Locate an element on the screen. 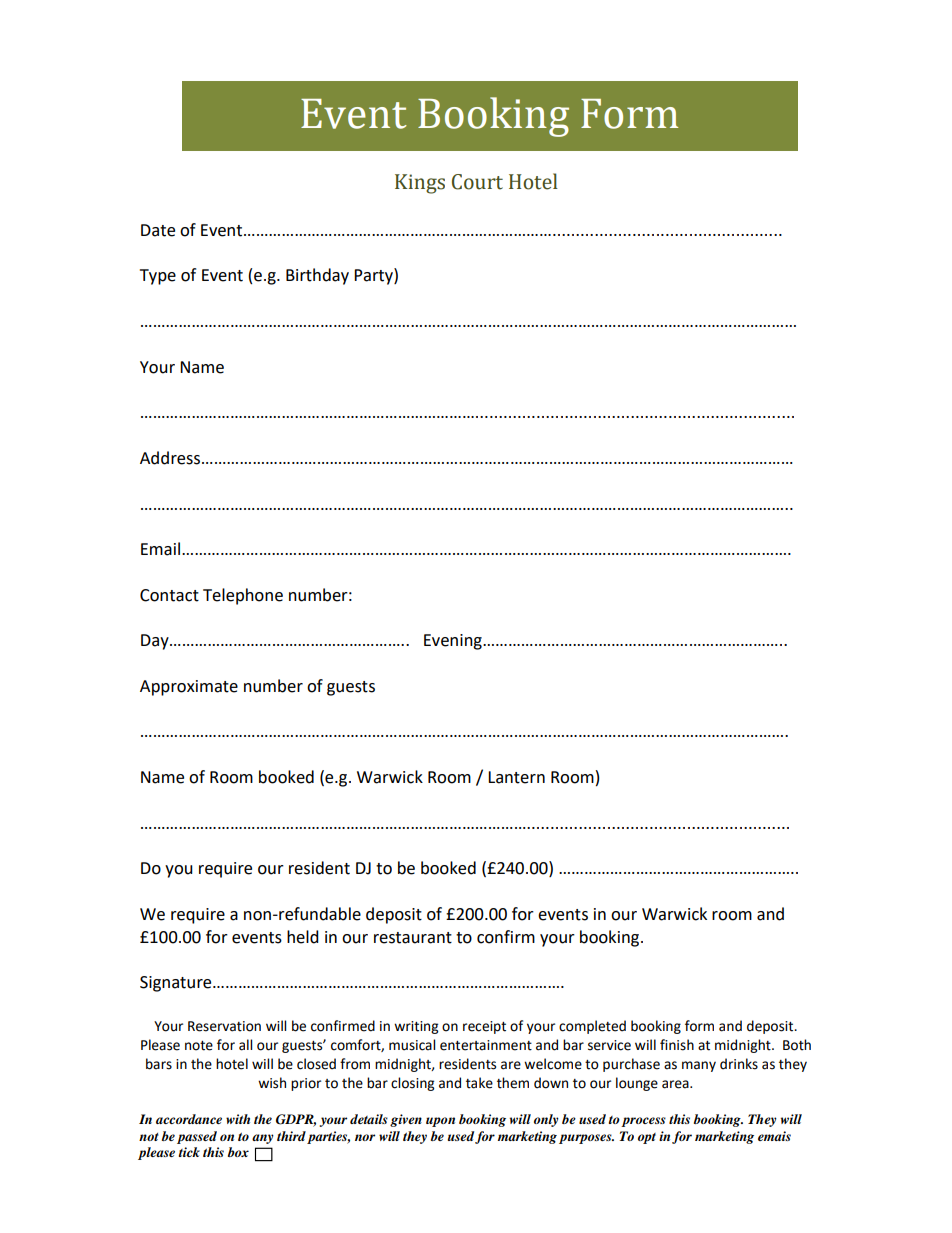  Evening is located at coordinates (454, 642).
